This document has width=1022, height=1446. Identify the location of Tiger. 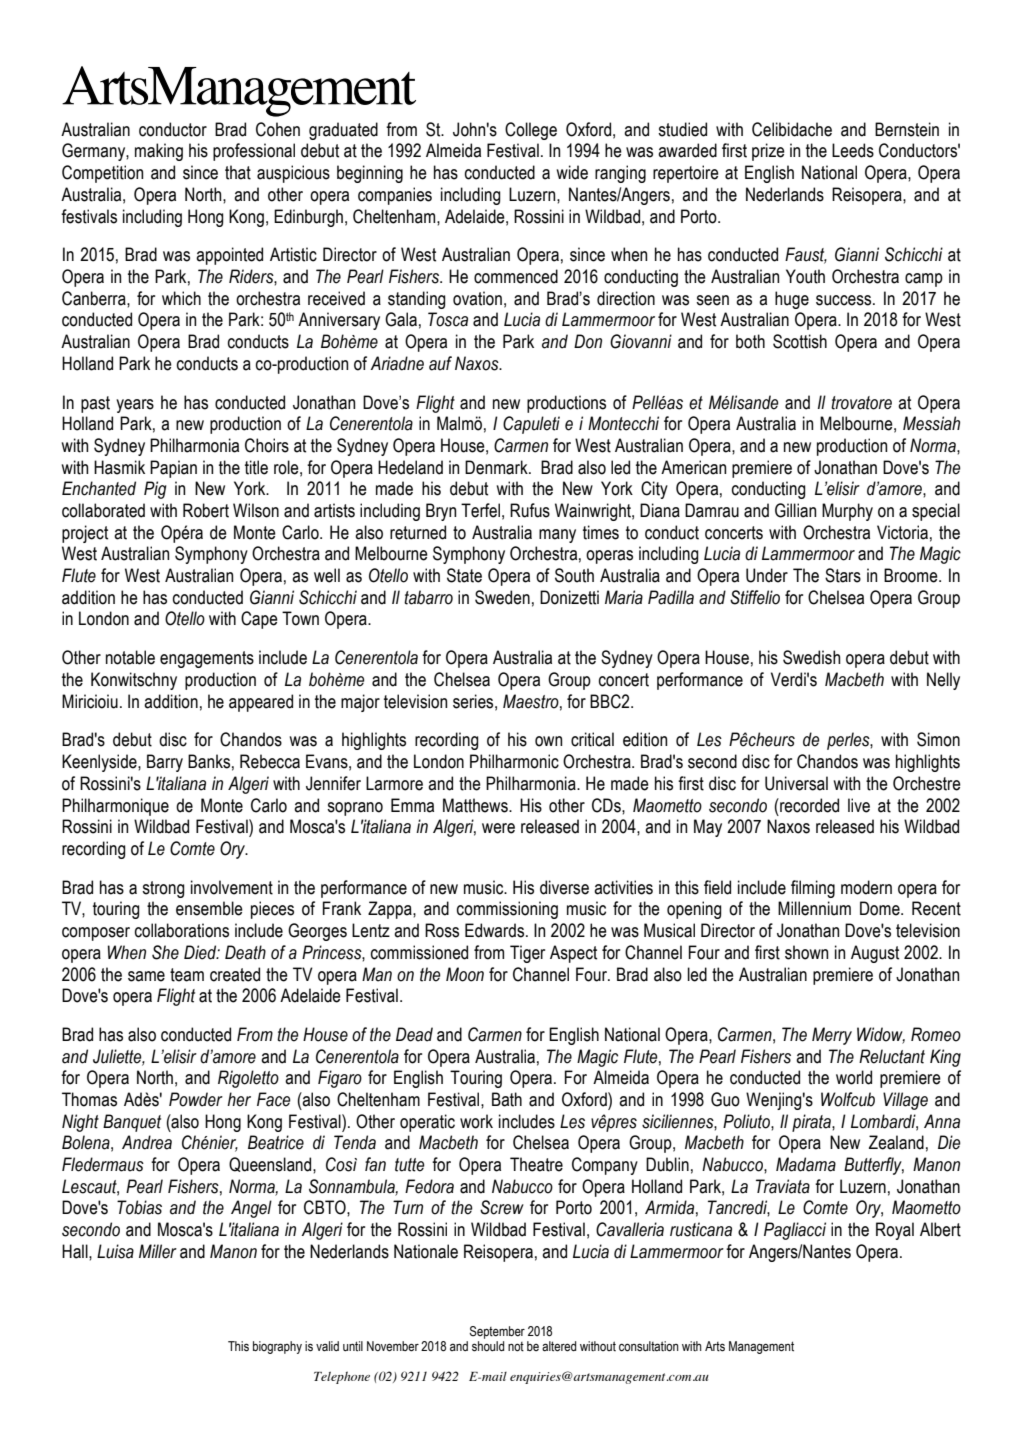
(527, 954).
